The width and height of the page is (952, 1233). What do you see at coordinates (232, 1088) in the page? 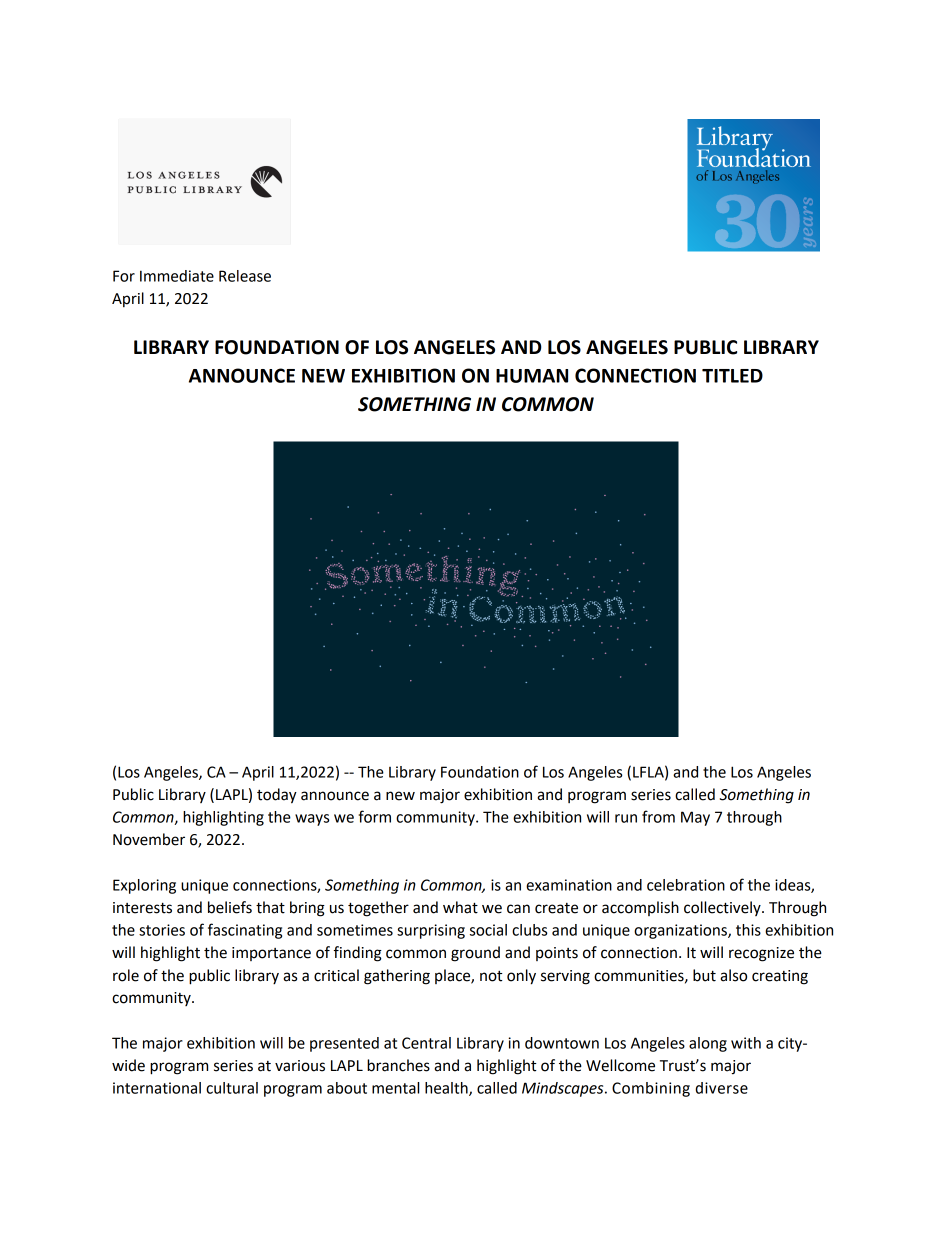
I see `cultural` at bounding box center [232, 1088].
